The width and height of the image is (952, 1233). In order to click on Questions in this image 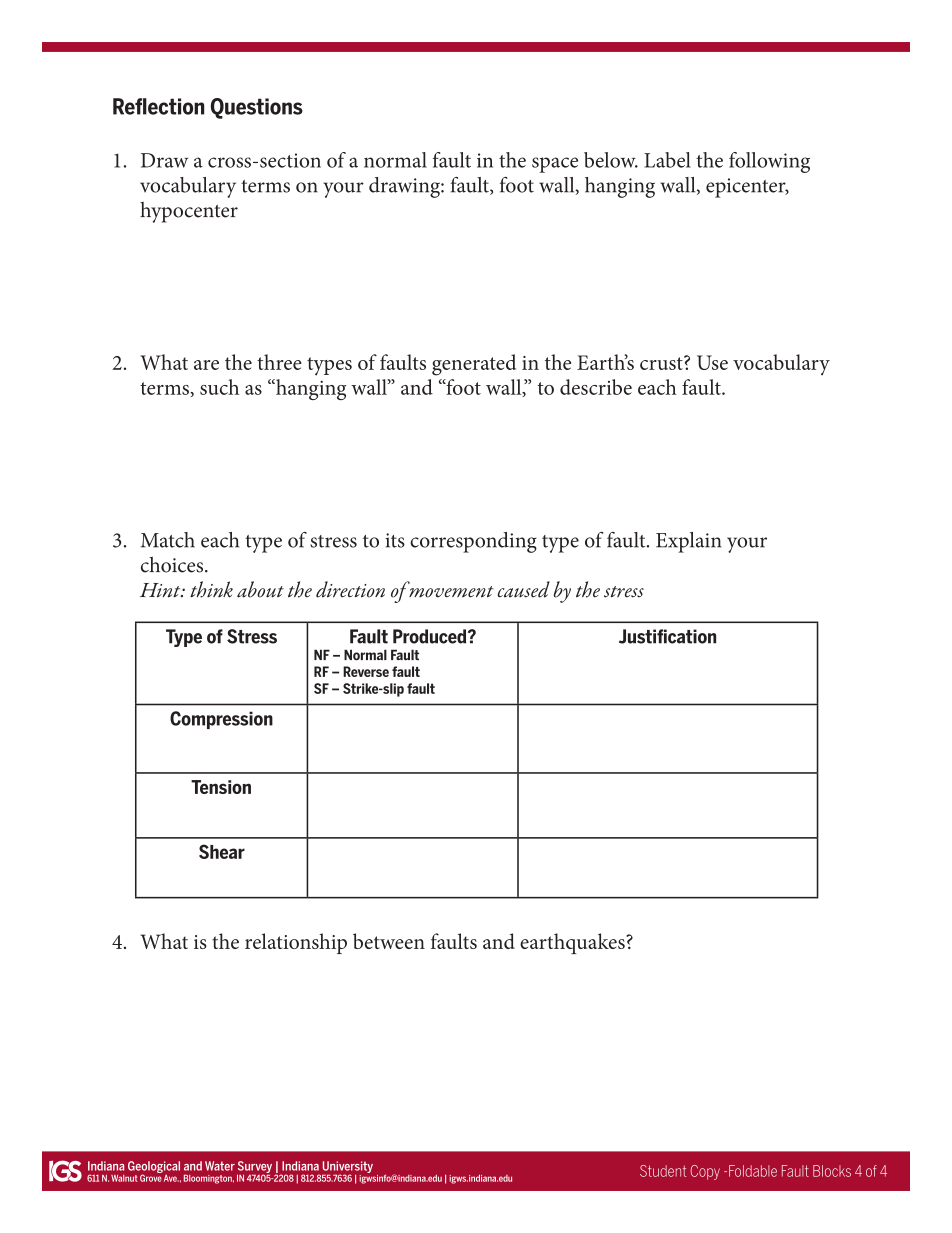, I will do `click(257, 108)`.
